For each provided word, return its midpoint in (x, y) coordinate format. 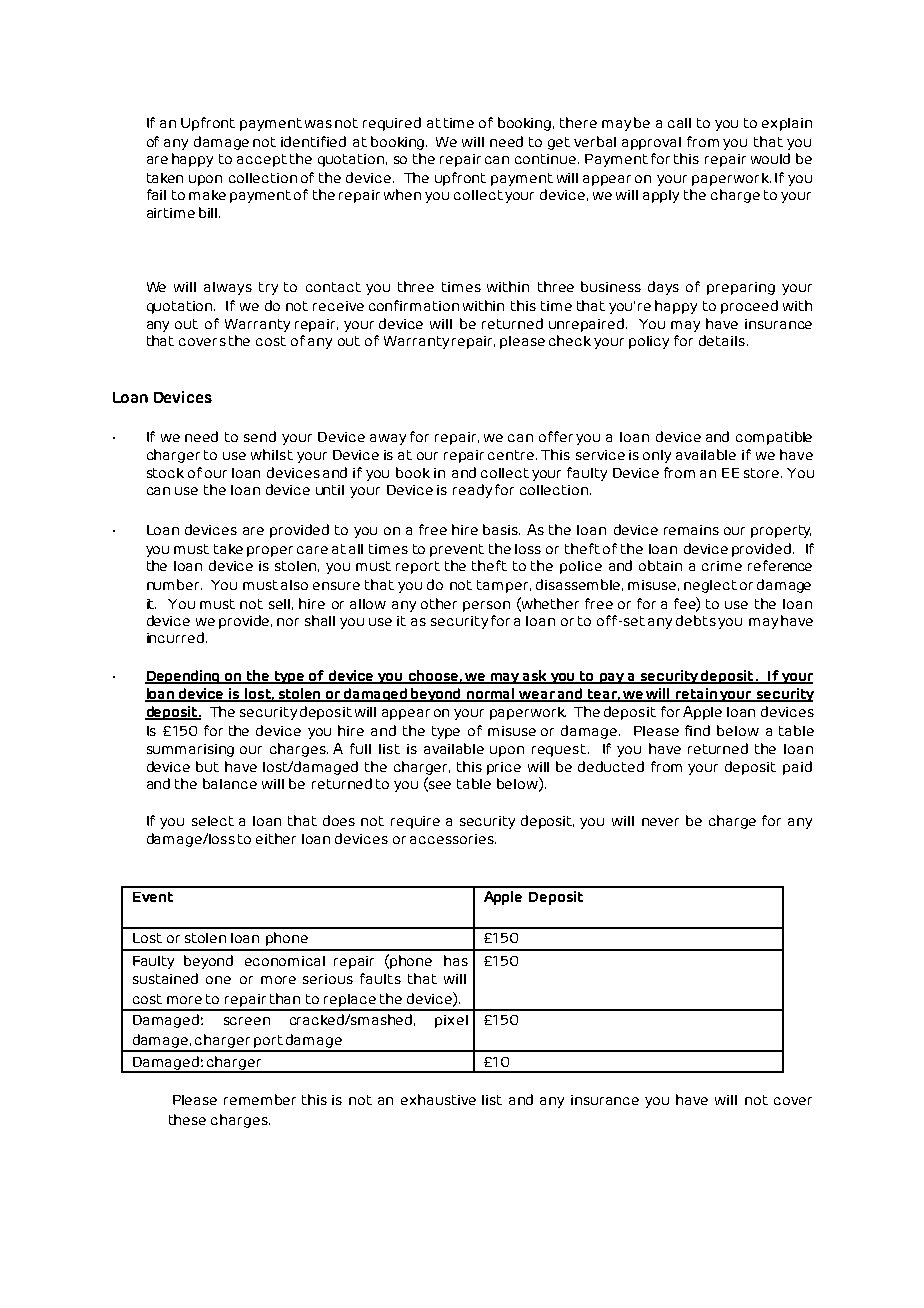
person (486, 606)
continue (545, 159)
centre (512, 455)
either (276, 838)
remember (260, 1099)
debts (696, 620)
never (660, 822)
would (770, 158)
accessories (453, 839)
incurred (175, 637)
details (723, 340)
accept (262, 160)
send (260, 436)
